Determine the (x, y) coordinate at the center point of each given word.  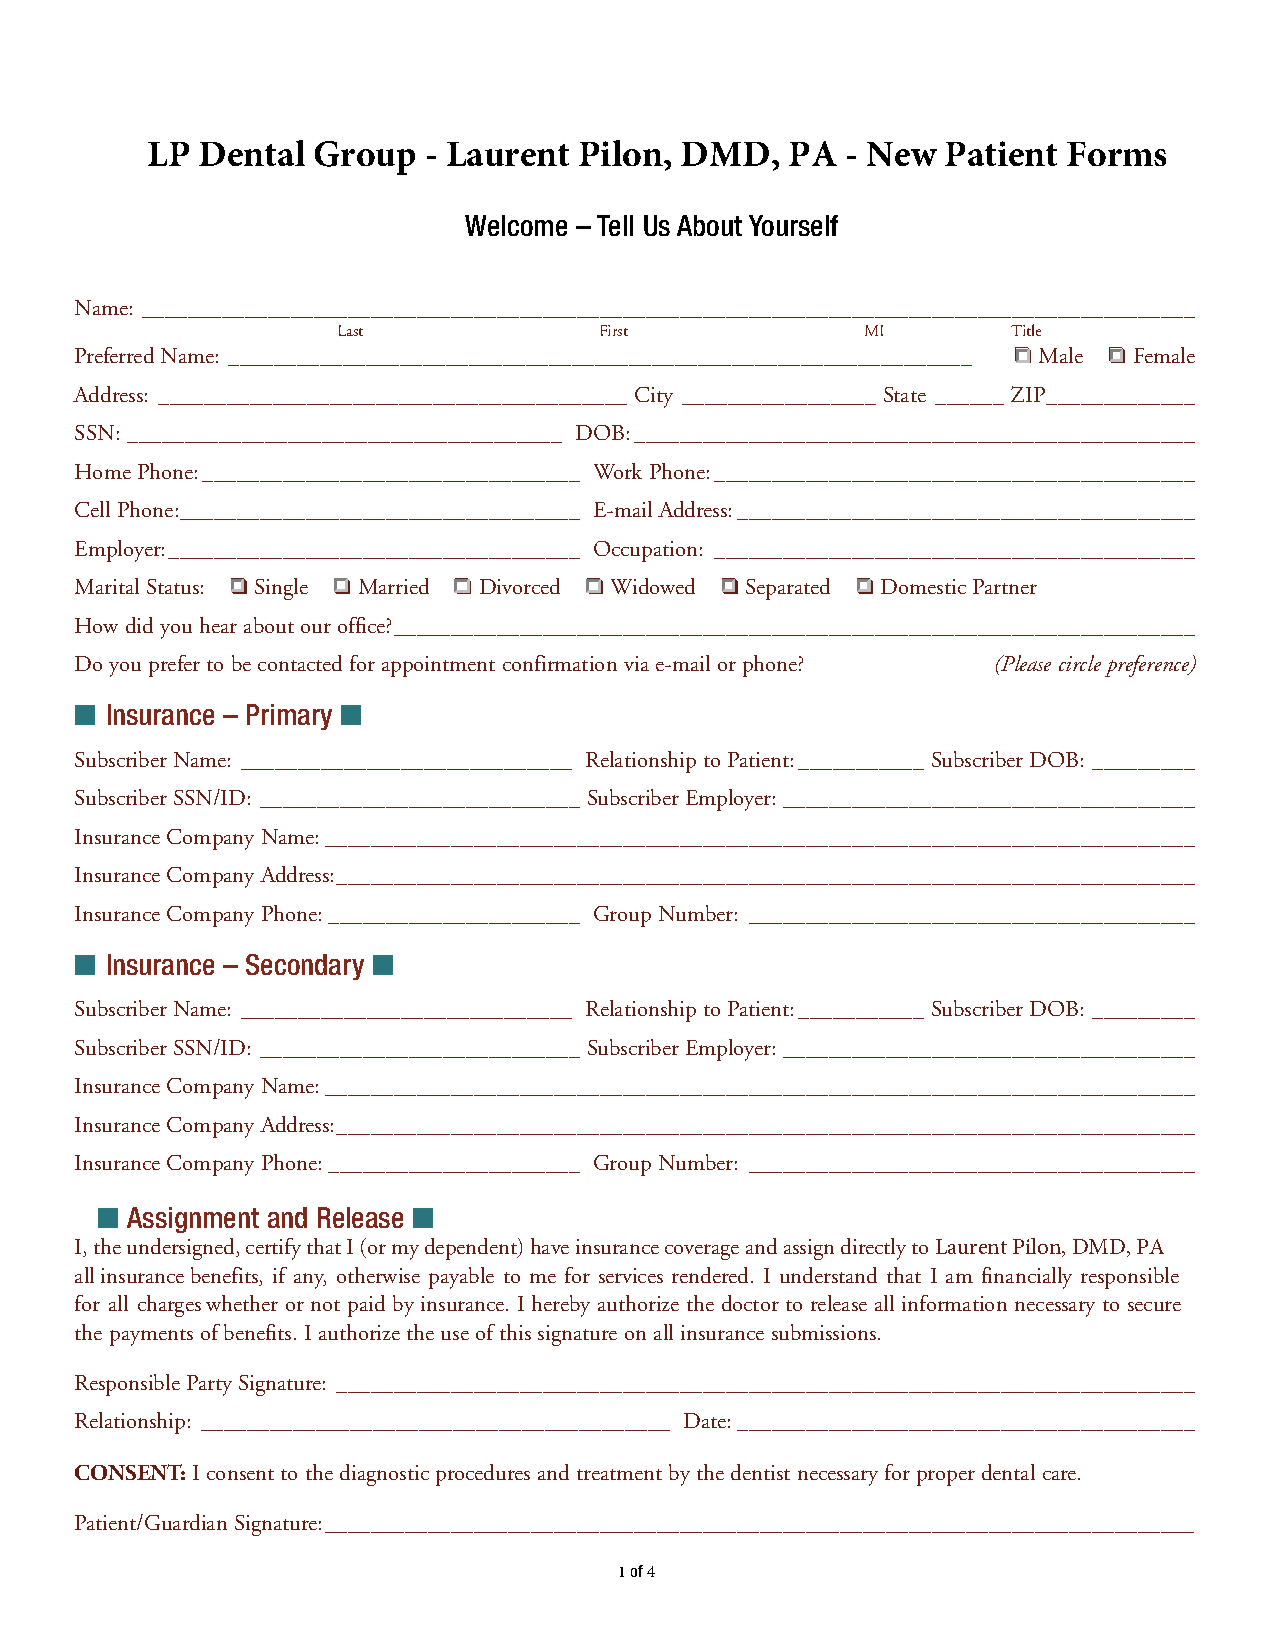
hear (218, 625)
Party (209, 1385)
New (902, 154)
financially (1027, 1278)
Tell (615, 225)
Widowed (653, 586)
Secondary (305, 967)
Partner (1005, 586)
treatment (619, 1474)
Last (351, 330)
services (631, 1275)
